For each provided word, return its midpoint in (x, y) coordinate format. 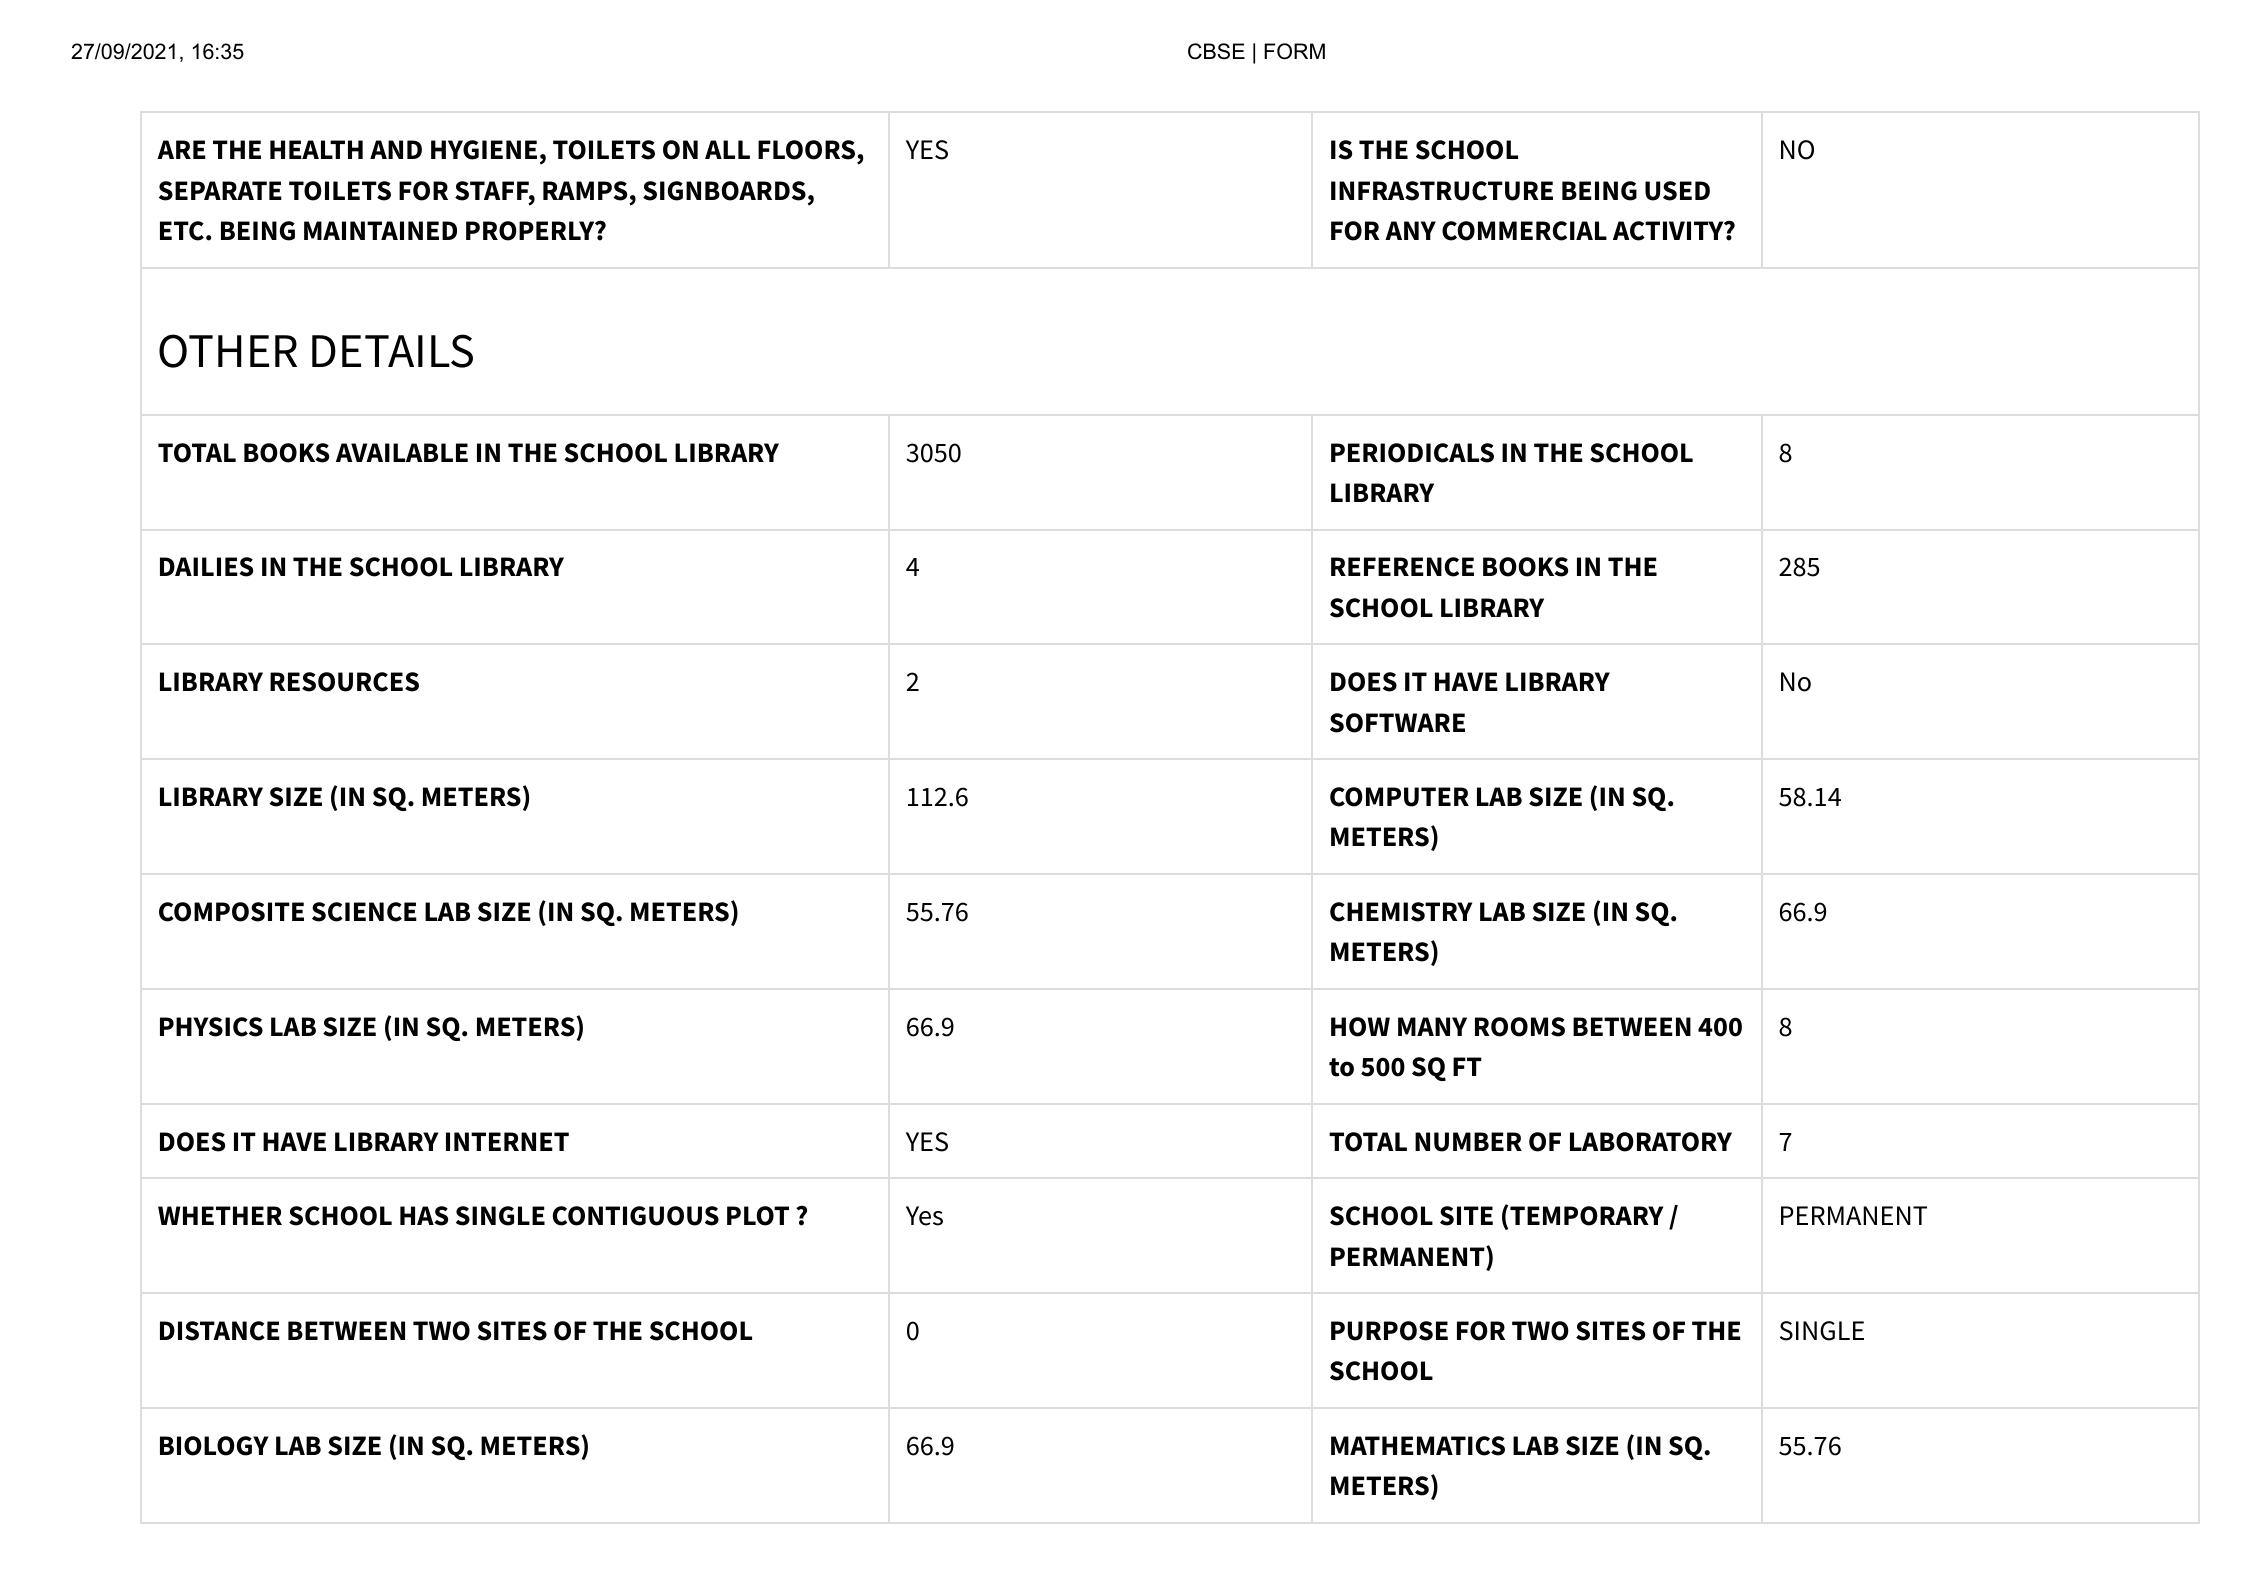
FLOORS (808, 151)
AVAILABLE (402, 452)
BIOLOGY (214, 1446)
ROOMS (1520, 1027)
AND (396, 149)
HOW (1360, 1027)
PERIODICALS (1412, 453)
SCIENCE (364, 912)
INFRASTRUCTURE (1442, 191)
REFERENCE (1402, 567)
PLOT (758, 1216)
